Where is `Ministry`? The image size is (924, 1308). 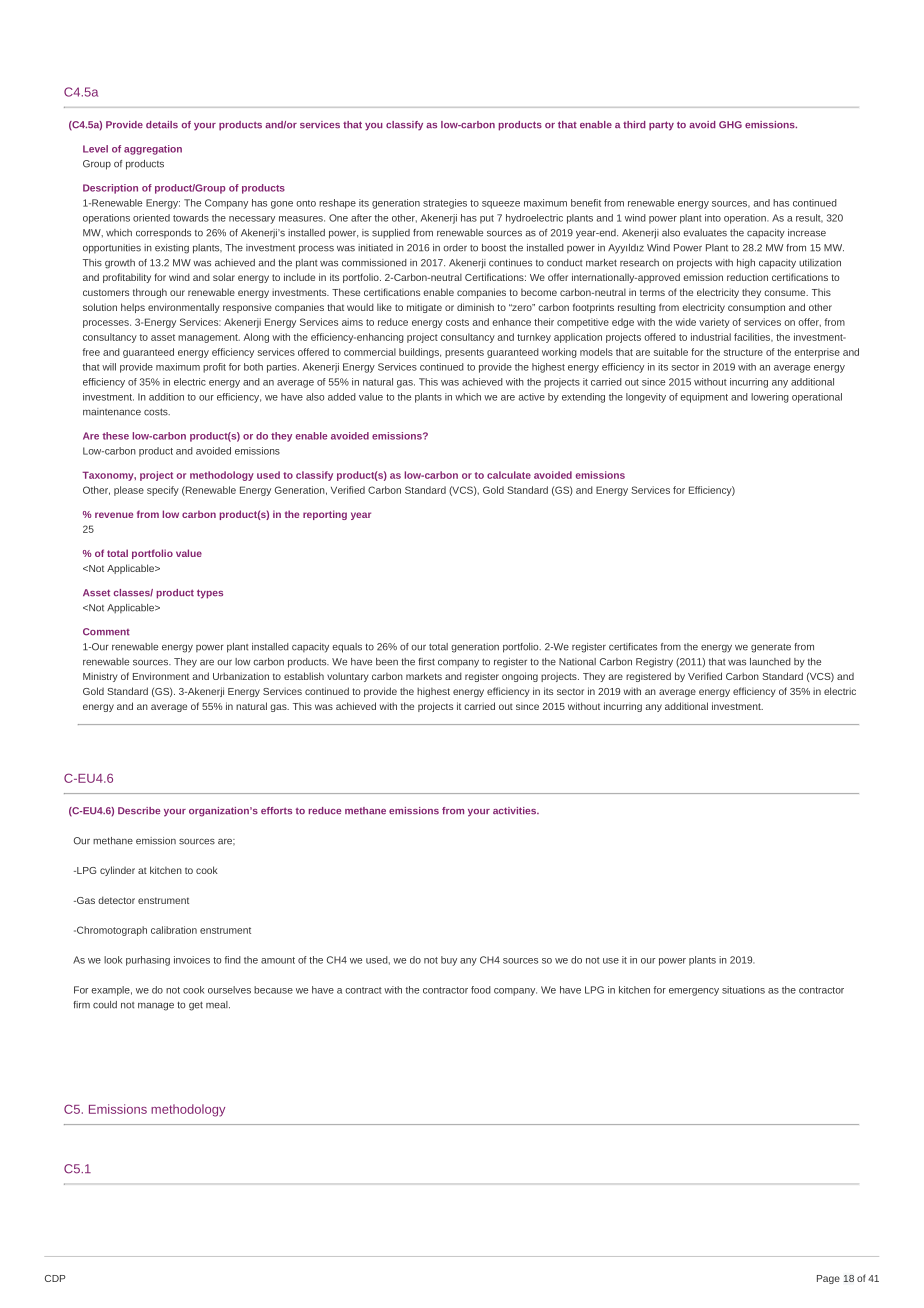
Ministry is located at coordinates (100, 677).
